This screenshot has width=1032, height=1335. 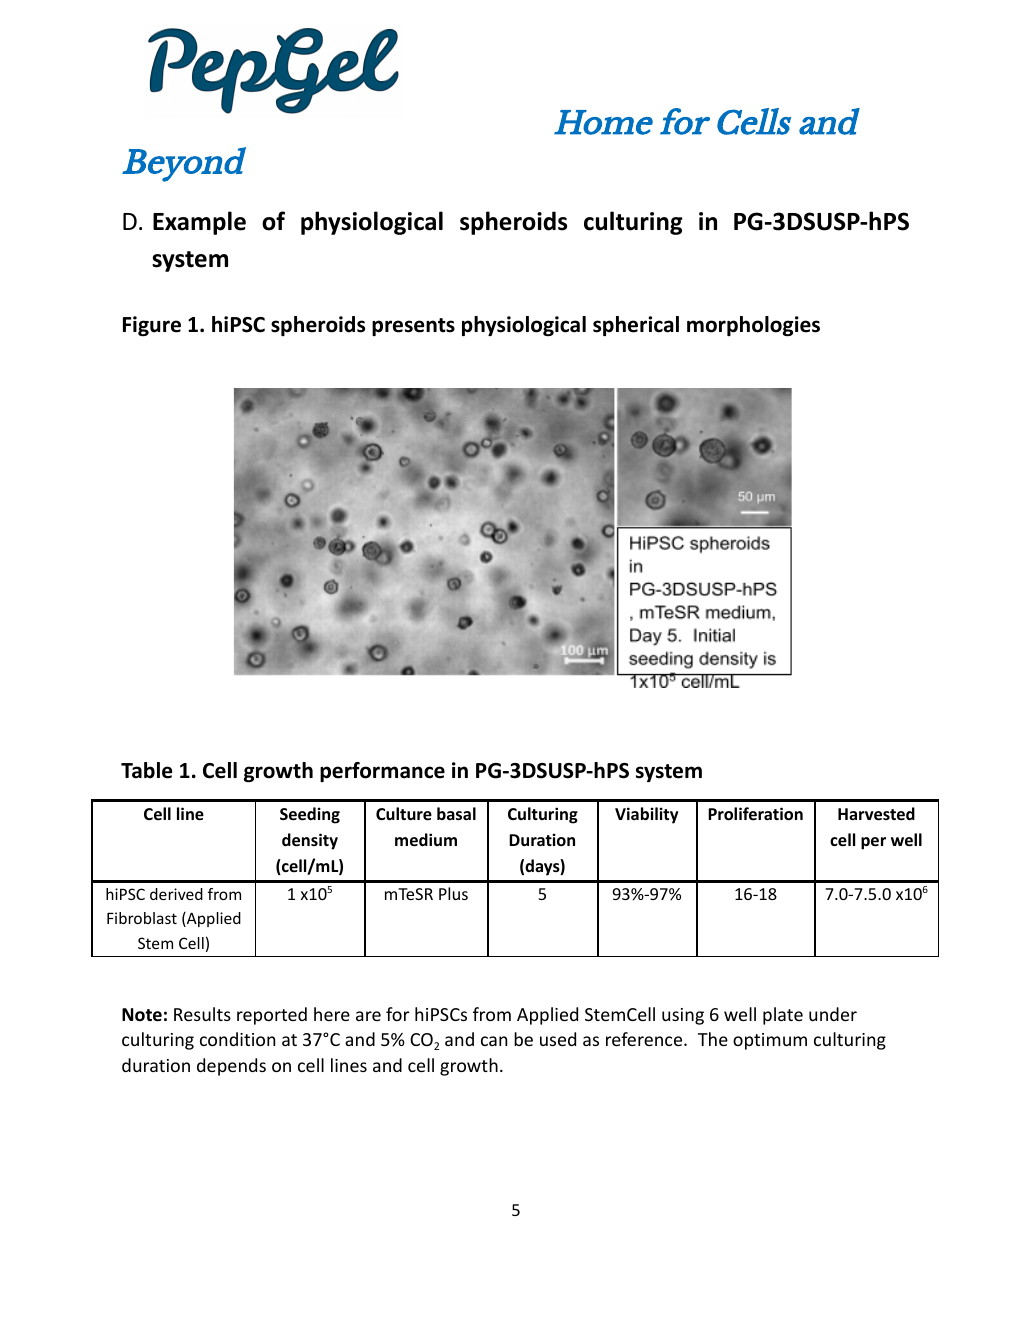 I want to click on Table, so click(x=146, y=770).
